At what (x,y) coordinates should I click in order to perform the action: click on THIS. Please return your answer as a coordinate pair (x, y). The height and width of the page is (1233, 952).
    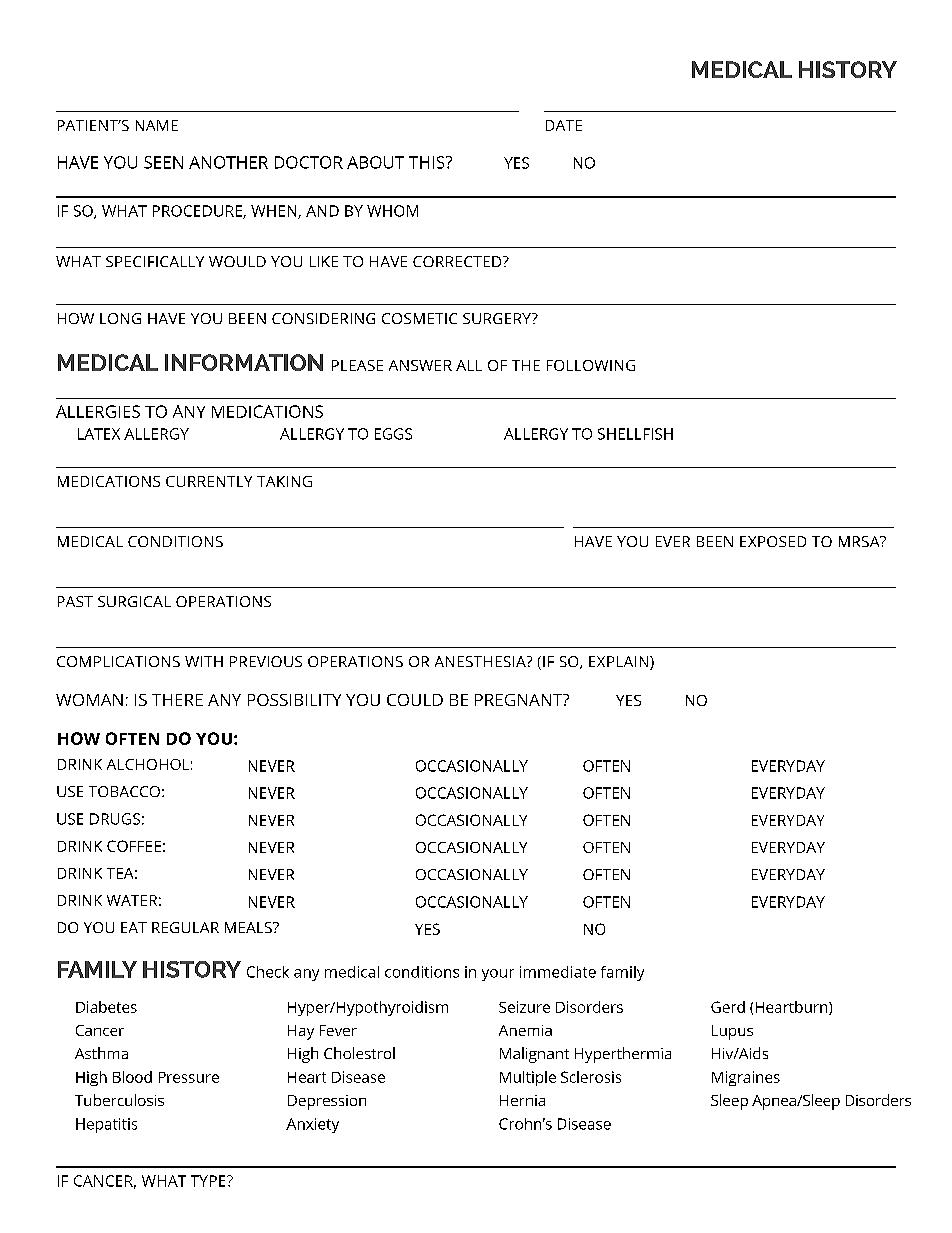
    Looking at the image, I should click on (428, 162).
